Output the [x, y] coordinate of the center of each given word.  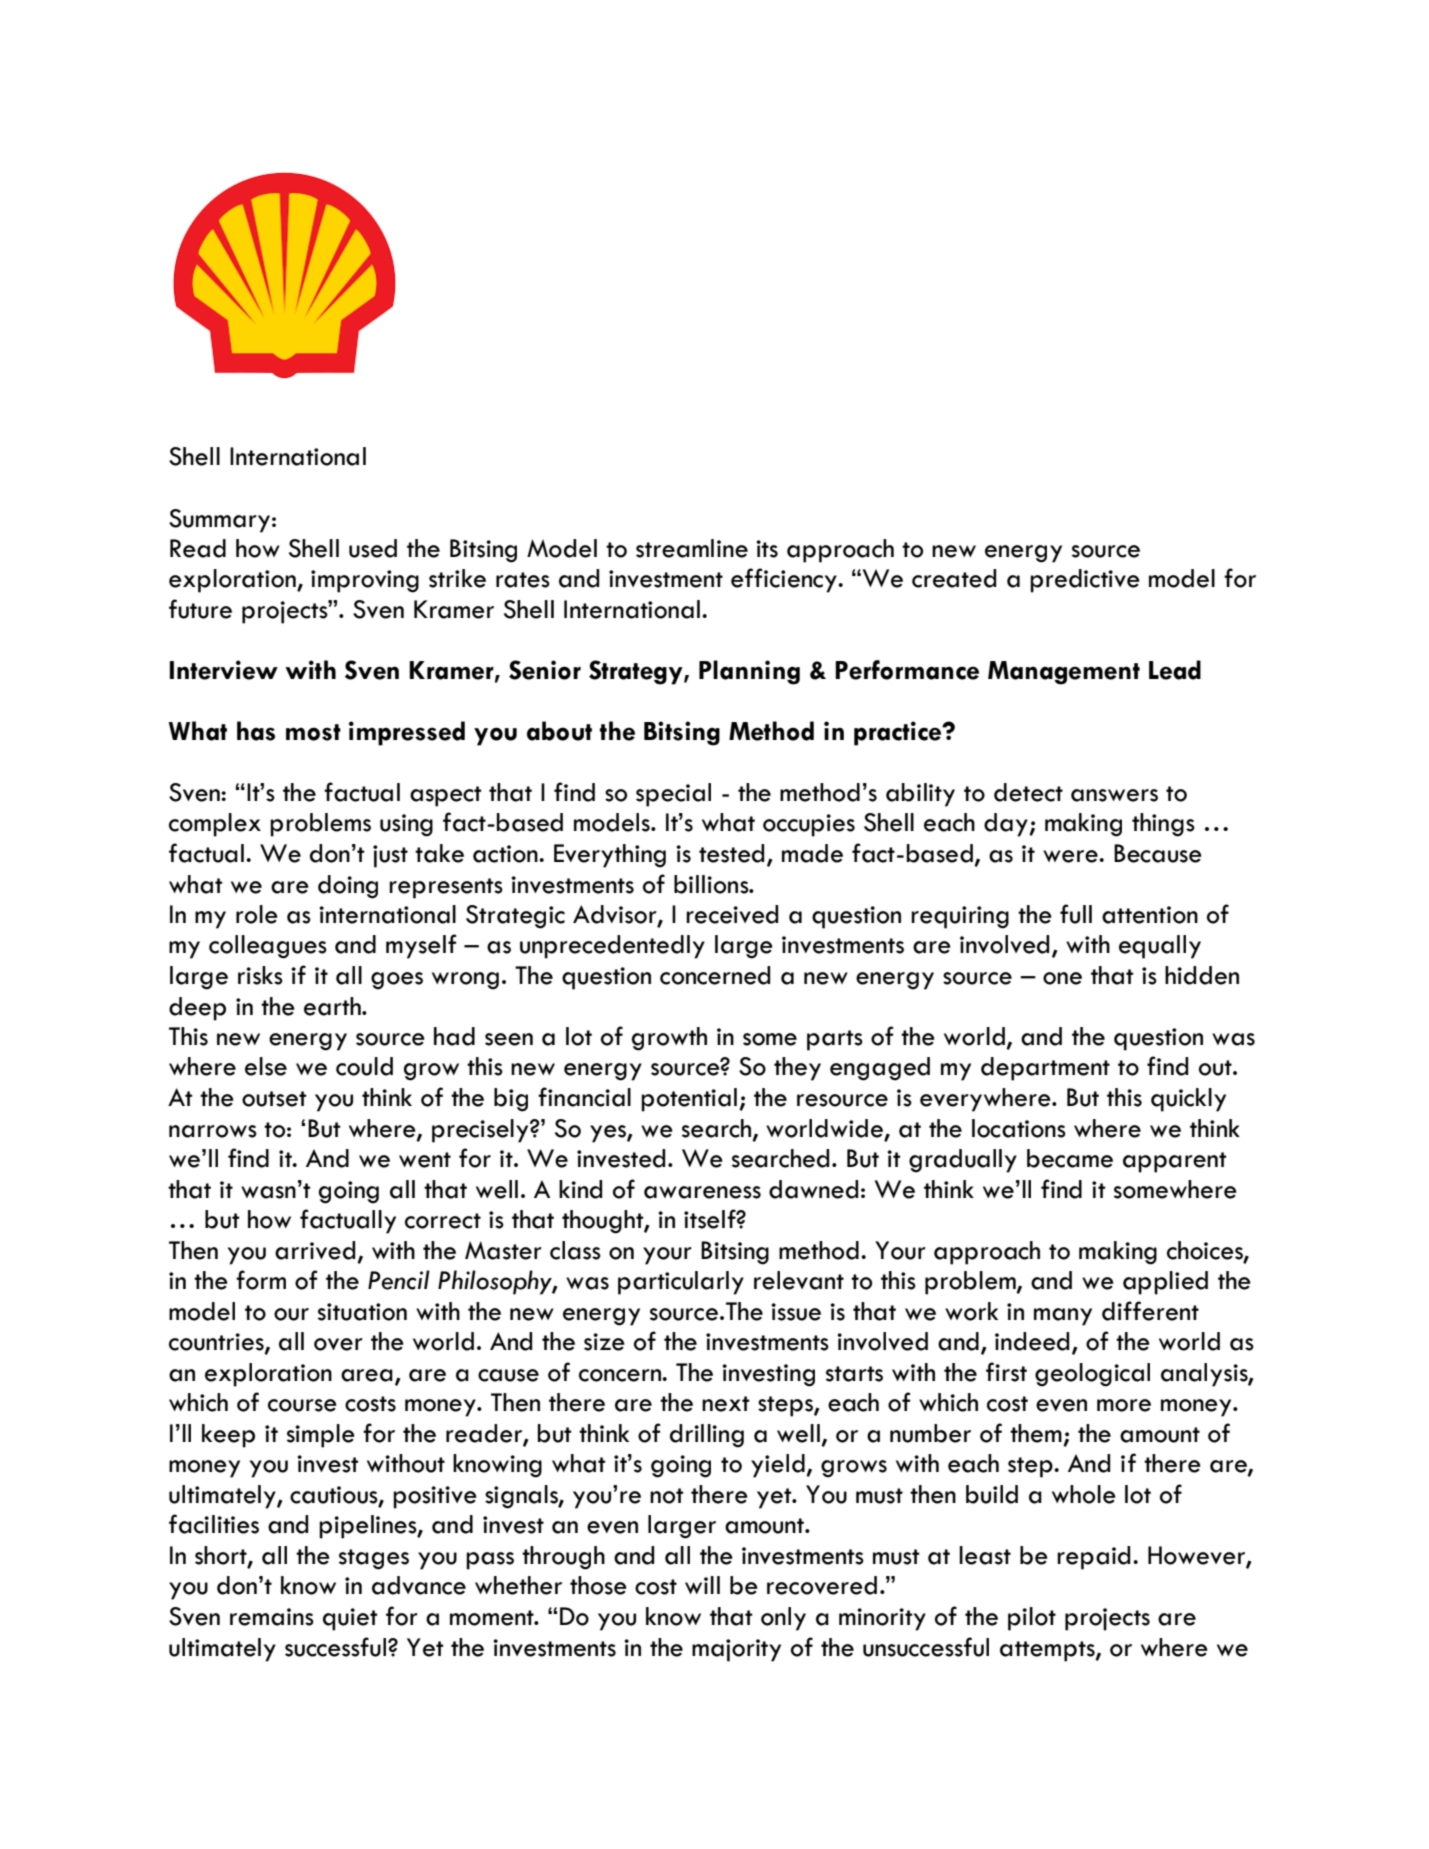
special [673, 795]
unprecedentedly [612, 947]
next [726, 1404]
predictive [1085, 581]
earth [333, 1006]
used [373, 548]
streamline [692, 548]
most [313, 732]
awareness [702, 1192]
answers [1114, 795]
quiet [350, 1619]
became [1070, 1158]
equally [1160, 947]
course [302, 1405]
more [1124, 1405]
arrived [315, 1250]
